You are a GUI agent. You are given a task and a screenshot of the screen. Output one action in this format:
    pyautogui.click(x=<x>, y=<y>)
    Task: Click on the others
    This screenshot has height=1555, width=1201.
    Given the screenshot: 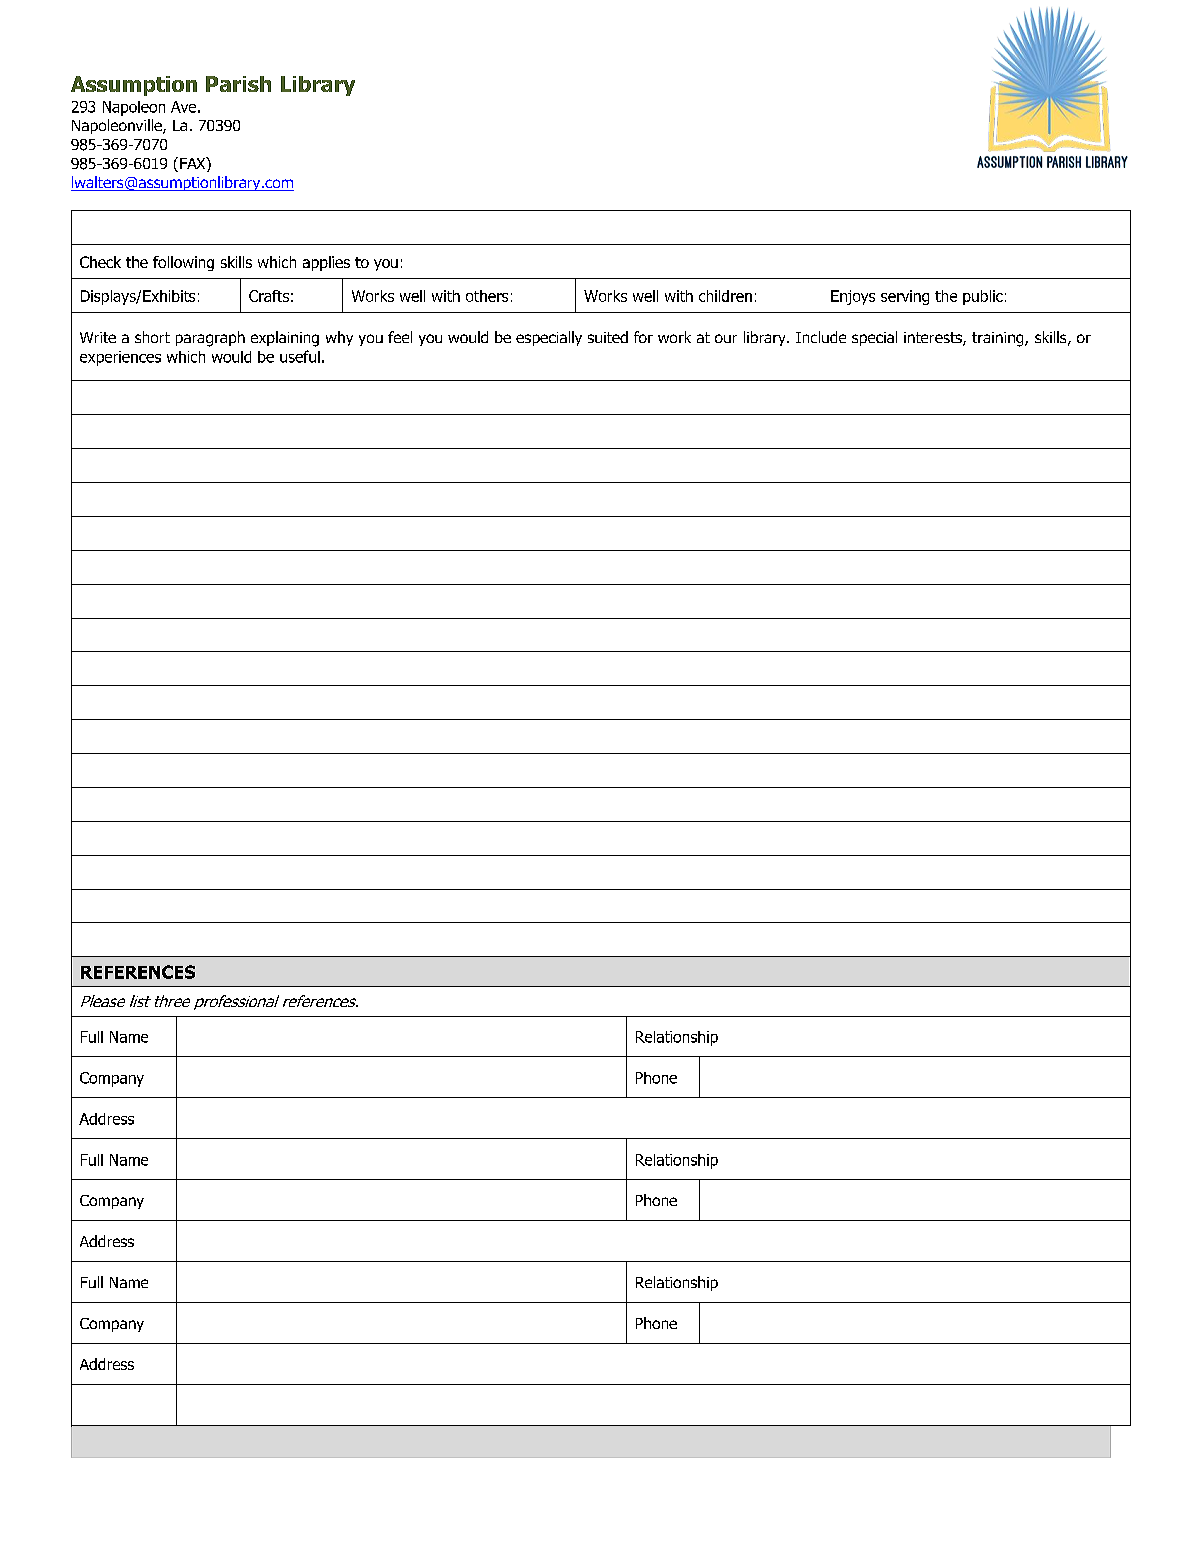 What is the action you would take?
    pyautogui.click(x=487, y=296)
